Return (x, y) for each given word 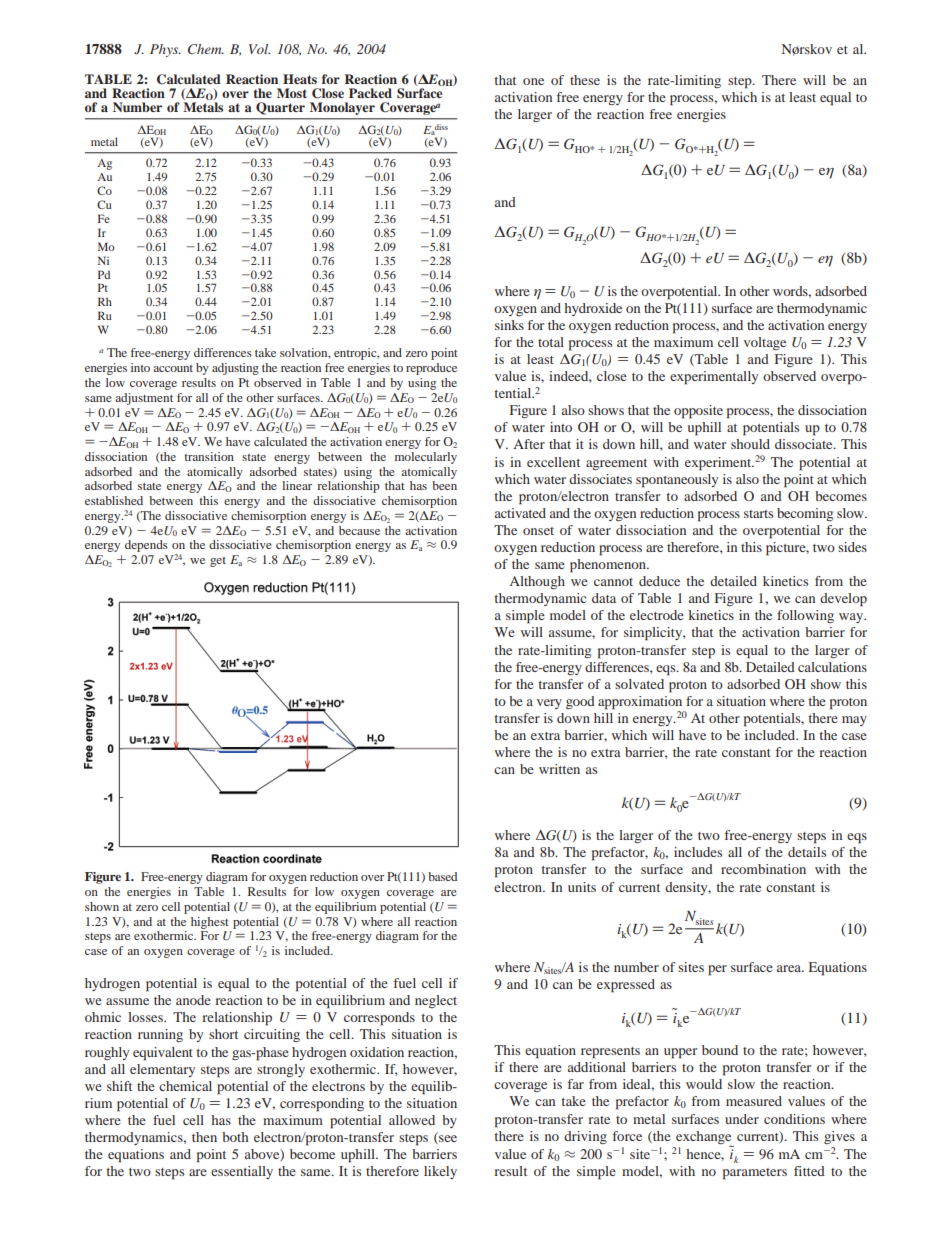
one (533, 81)
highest (210, 923)
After (529, 444)
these (585, 80)
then (204, 1137)
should (750, 444)
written (559, 769)
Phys (165, 50)
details (807, 852)
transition (209, 456)
